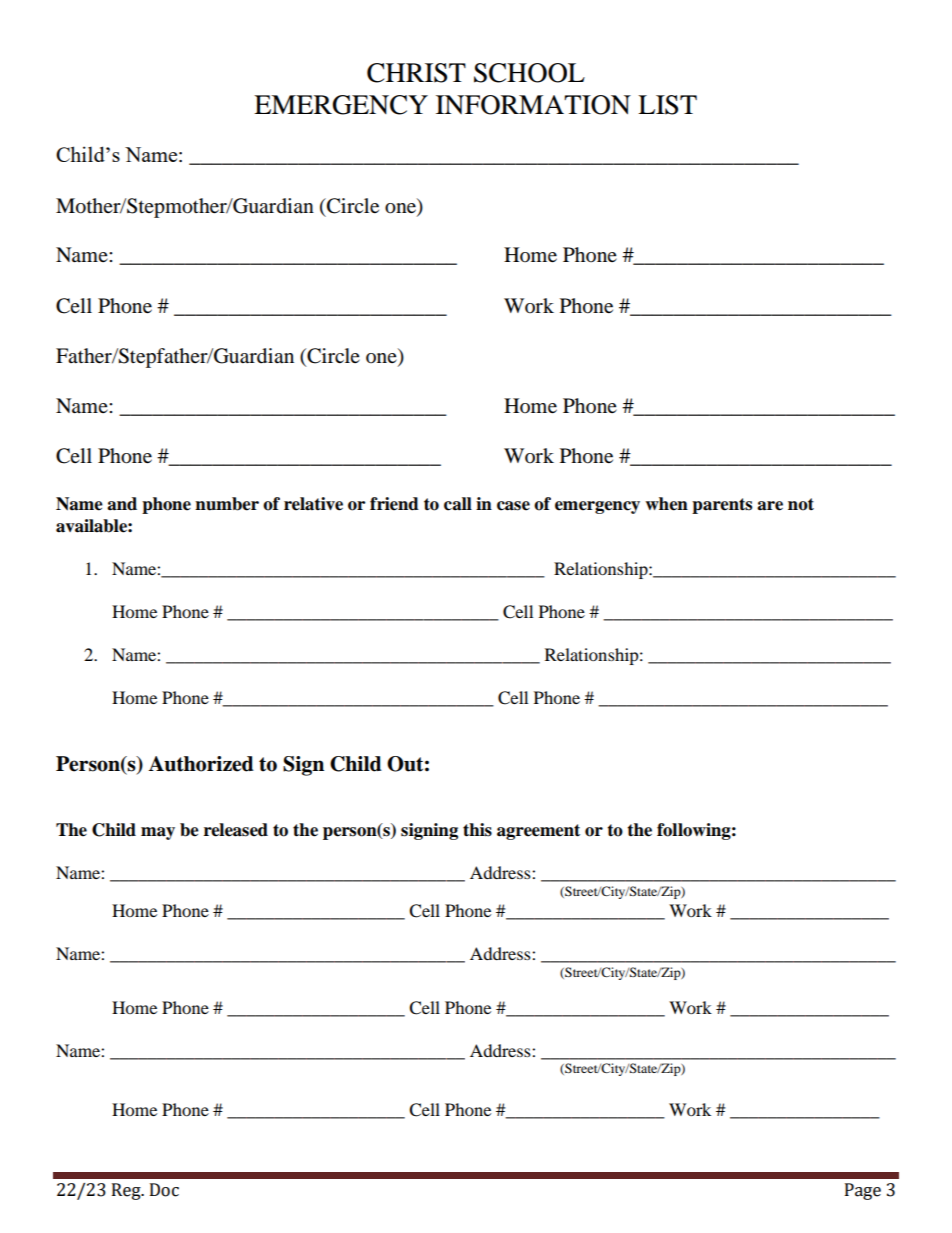  Describe the element at coordinates (416, 73) in the page. I see `CHRIST` at that location.
